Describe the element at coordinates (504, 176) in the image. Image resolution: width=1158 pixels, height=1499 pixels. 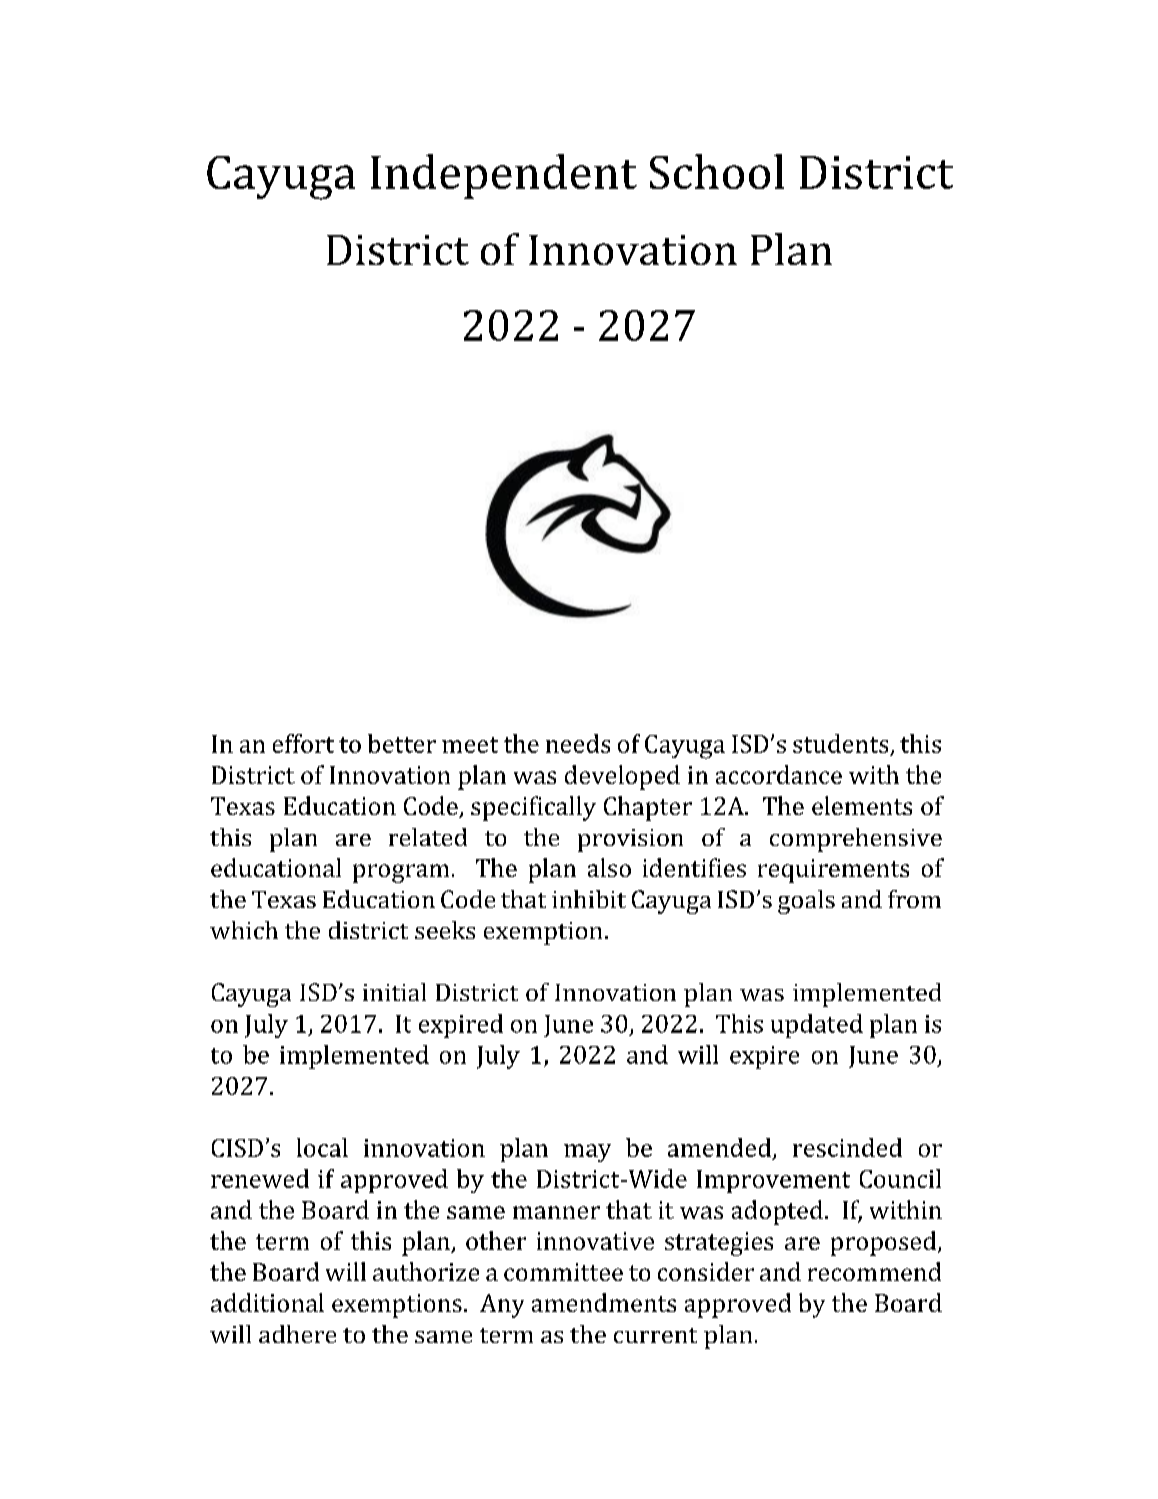
I see `Independent` at that location.
